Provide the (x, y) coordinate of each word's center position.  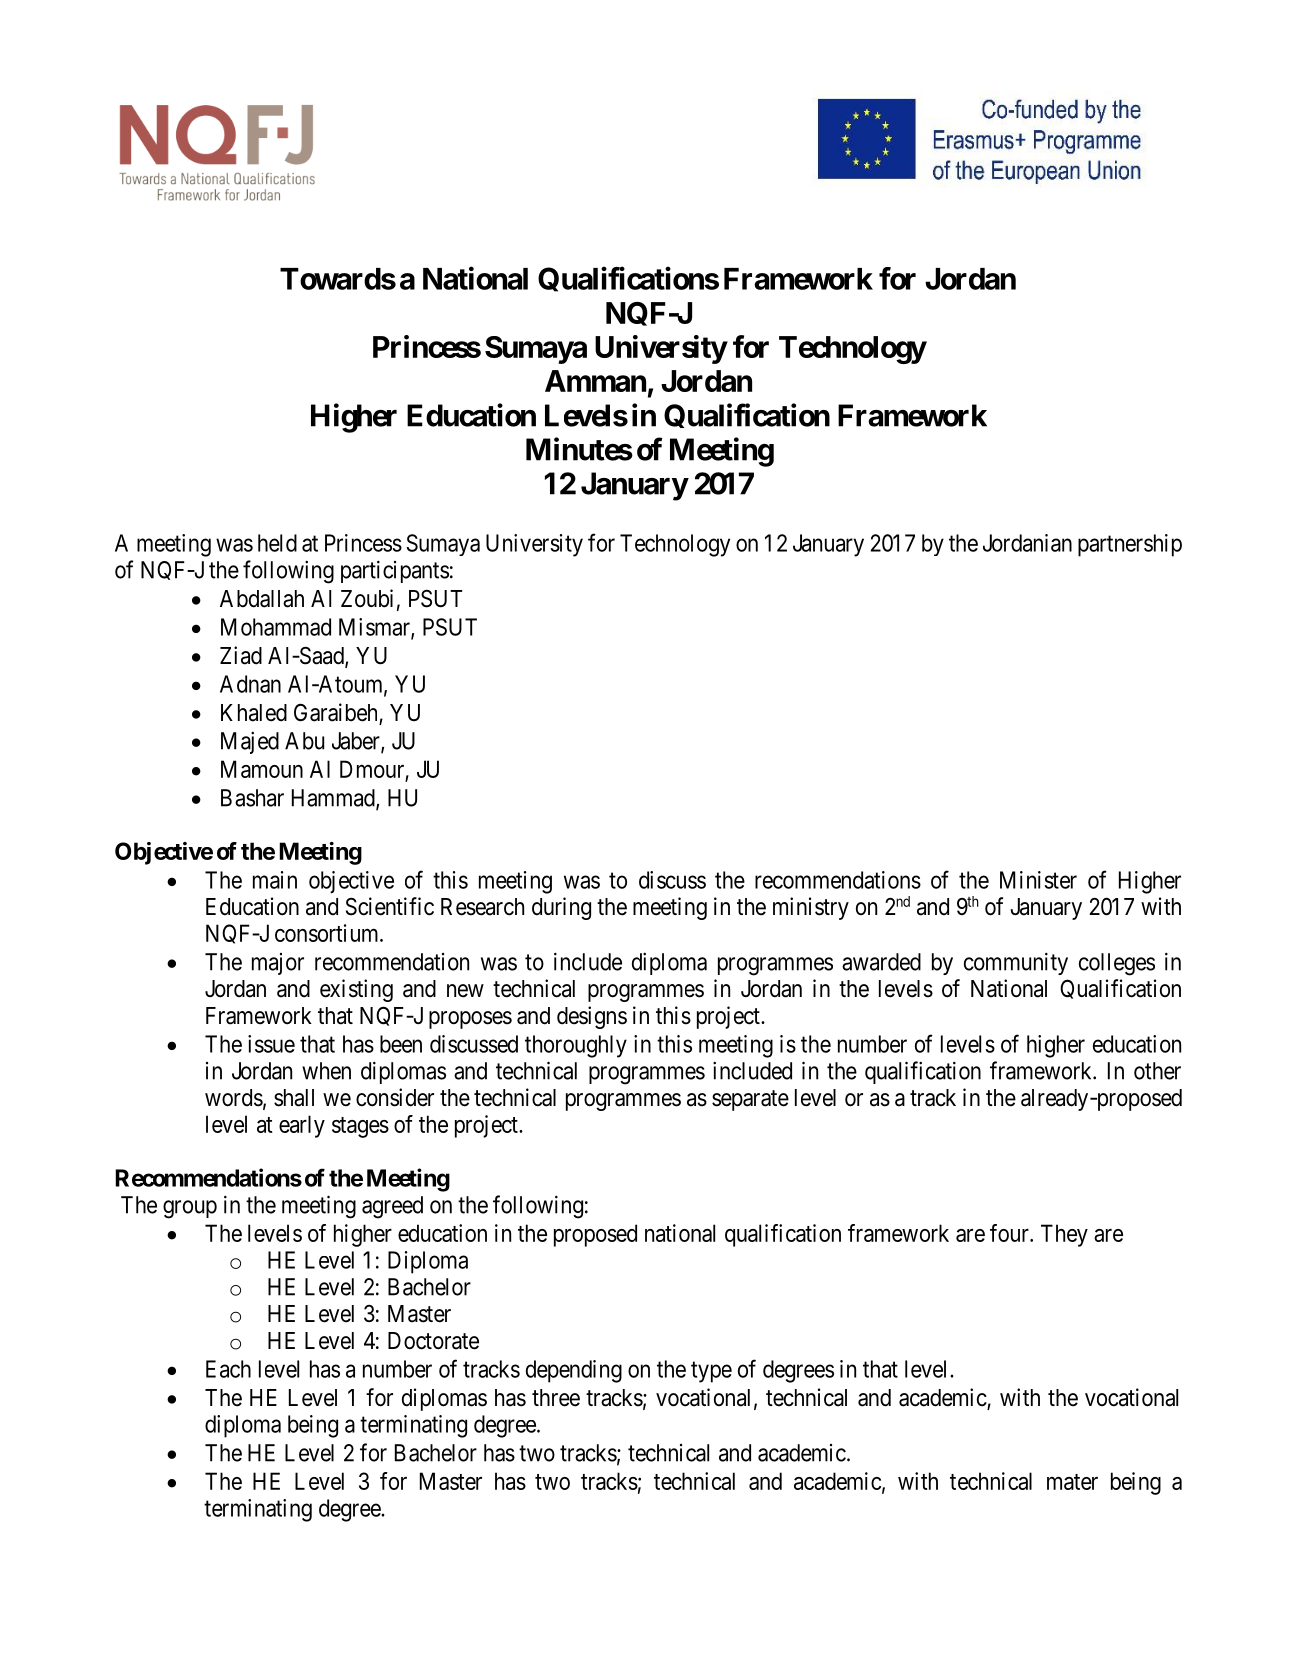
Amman (595, 381)
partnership (1130, 545)
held (277, 543)
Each (228, 1369)
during (561, 908)
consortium (328, 933)
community (1016, 963)
